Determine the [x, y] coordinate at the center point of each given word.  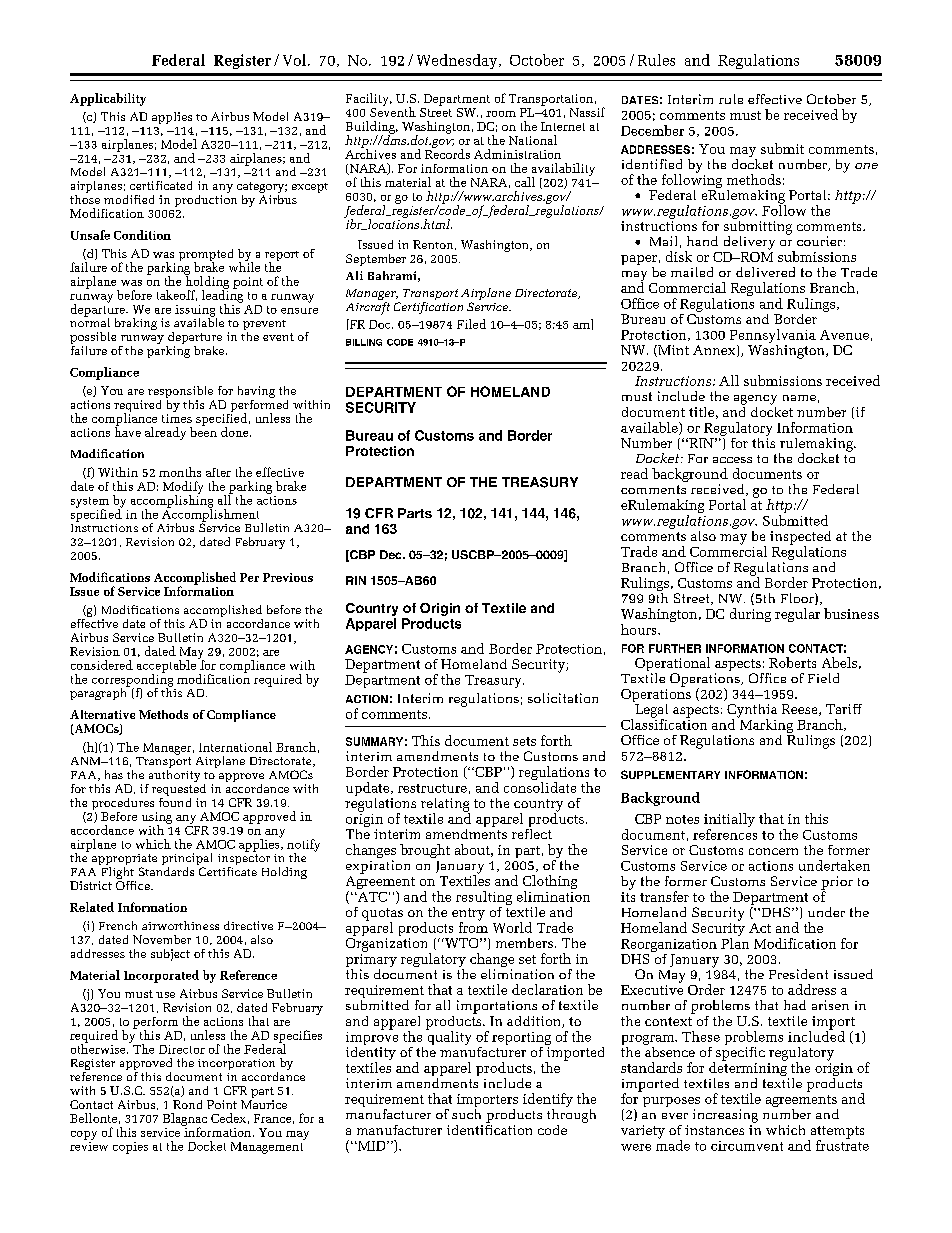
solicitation [563, 698]
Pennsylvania [773, 336]
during [750, 615]
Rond [187, 1104]
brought [425, 851]
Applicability [108, 99]
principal [187, 860]
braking [136, 324]
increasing [725, 1116]
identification [489, 1128]
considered [102, 665]
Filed [471, 324]
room [501, 114]
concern [773, 851]
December [652, 130]
